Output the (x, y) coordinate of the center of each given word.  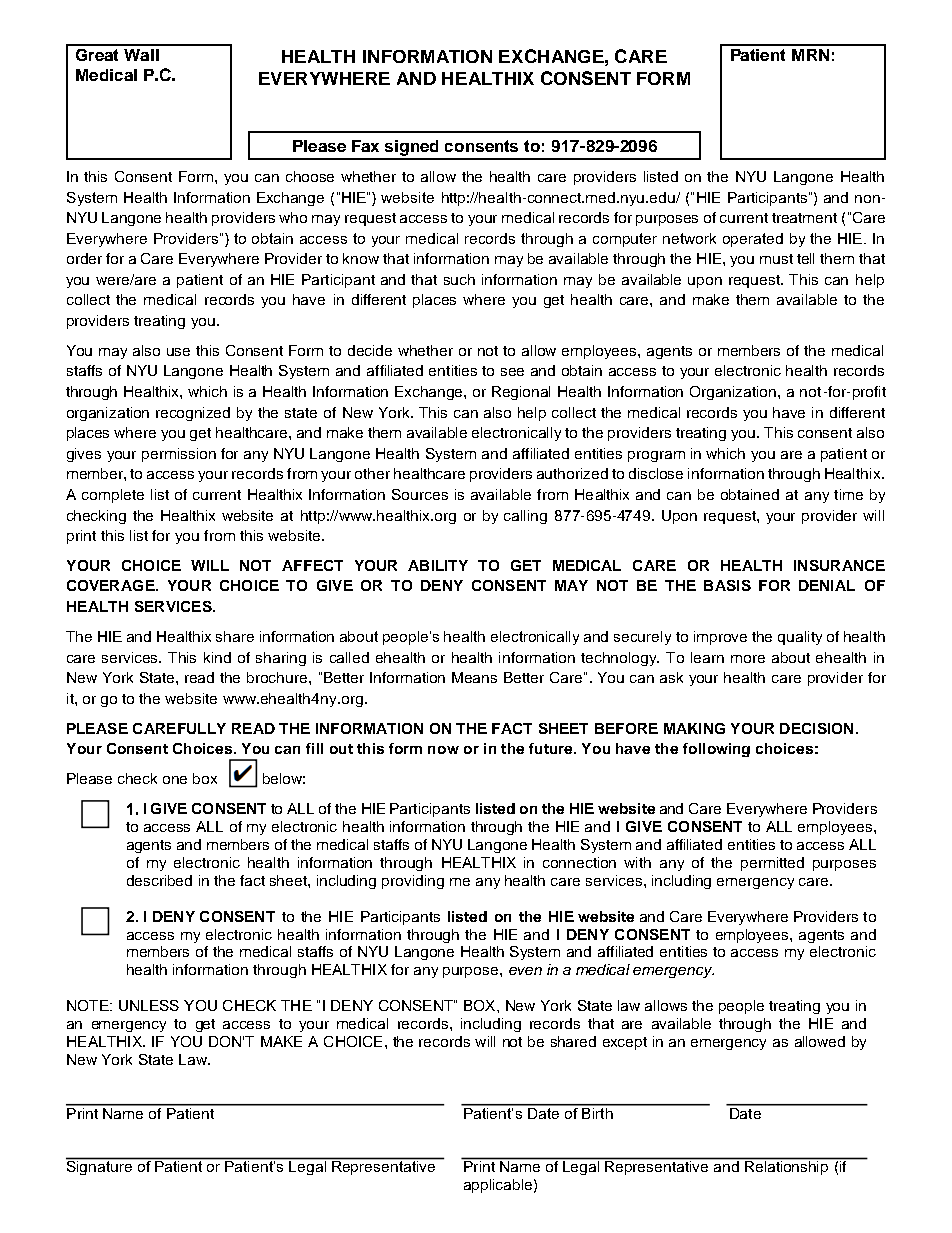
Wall (141, 55)
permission (179, 455)
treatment (804, 218)
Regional (521, 393)
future (552, 748)
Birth (597, 1112)
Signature (100, 1166)
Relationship (786, 1168)
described (159, 880)
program (656, 456)
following (716, 750)
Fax (365, 146)
